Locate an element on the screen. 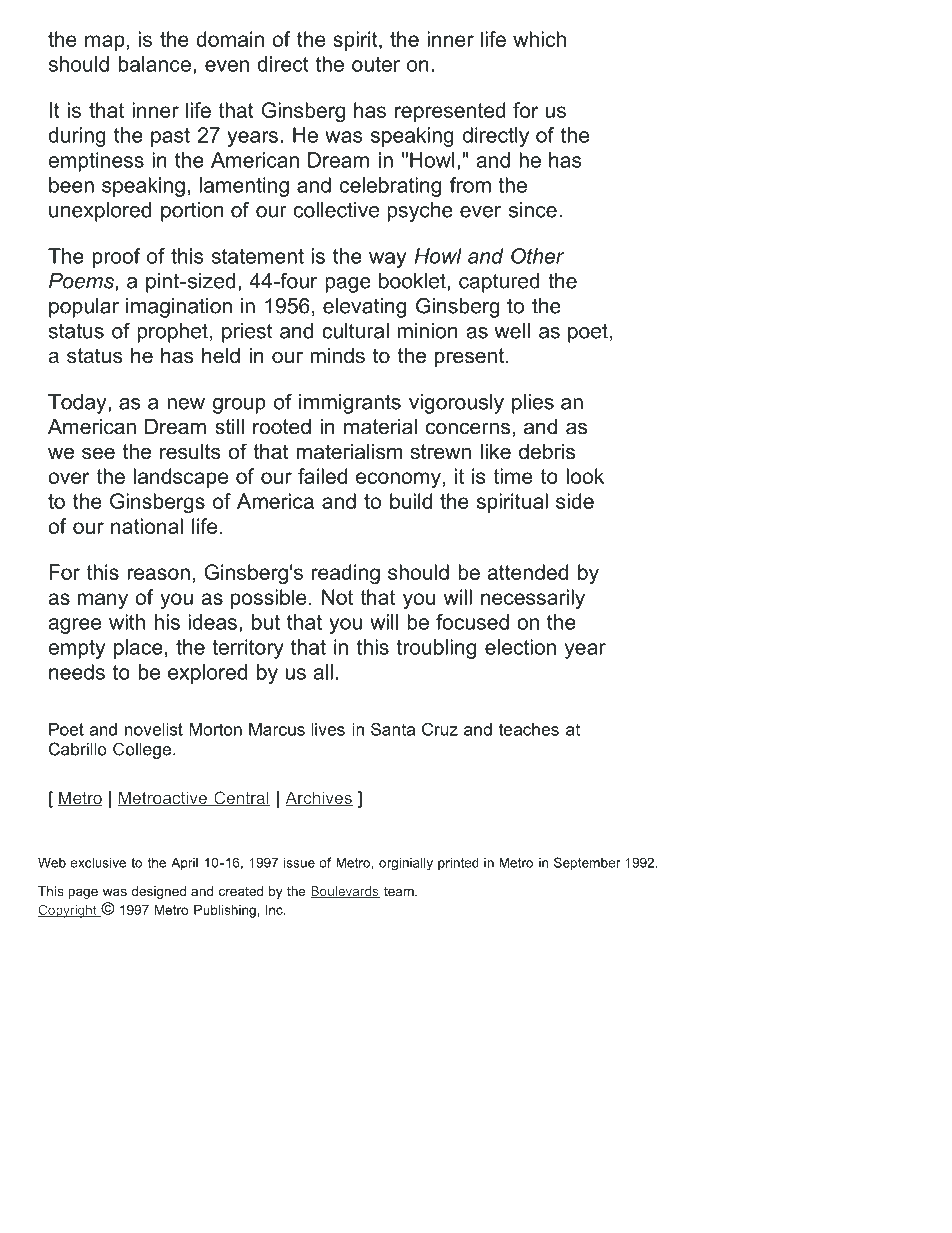  minds is located at coordinates (337, 356).
